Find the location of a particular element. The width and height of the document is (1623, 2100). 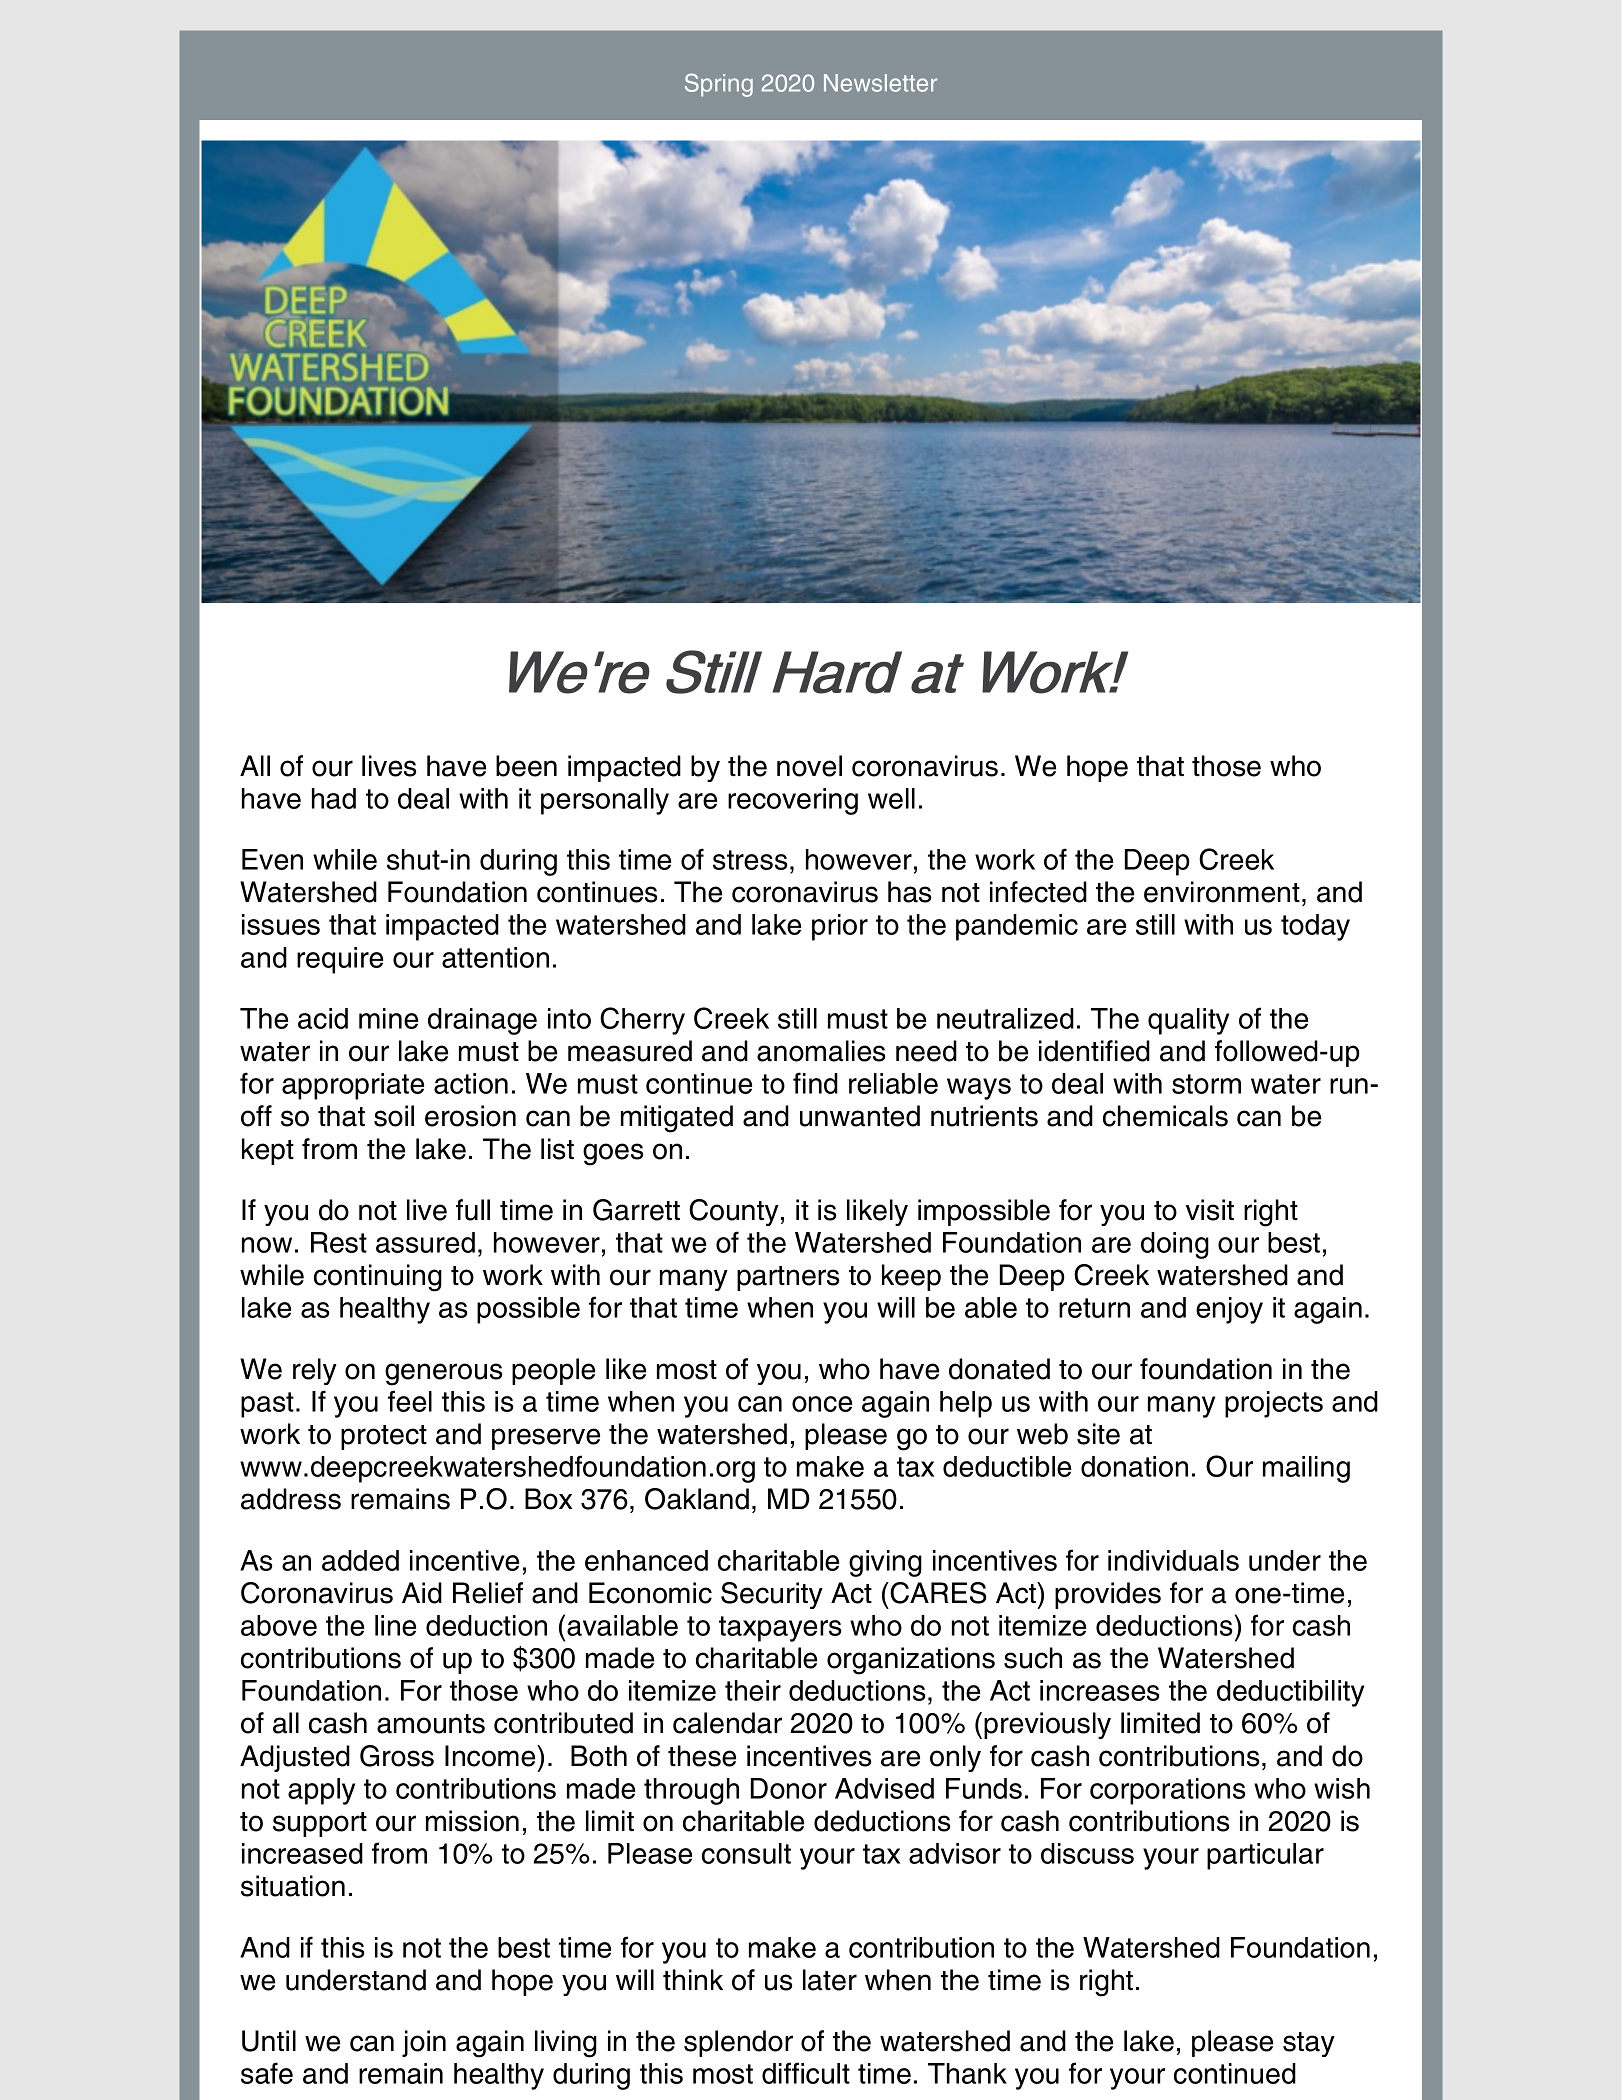

taxpayers is located at coordinates (780, 1629).
